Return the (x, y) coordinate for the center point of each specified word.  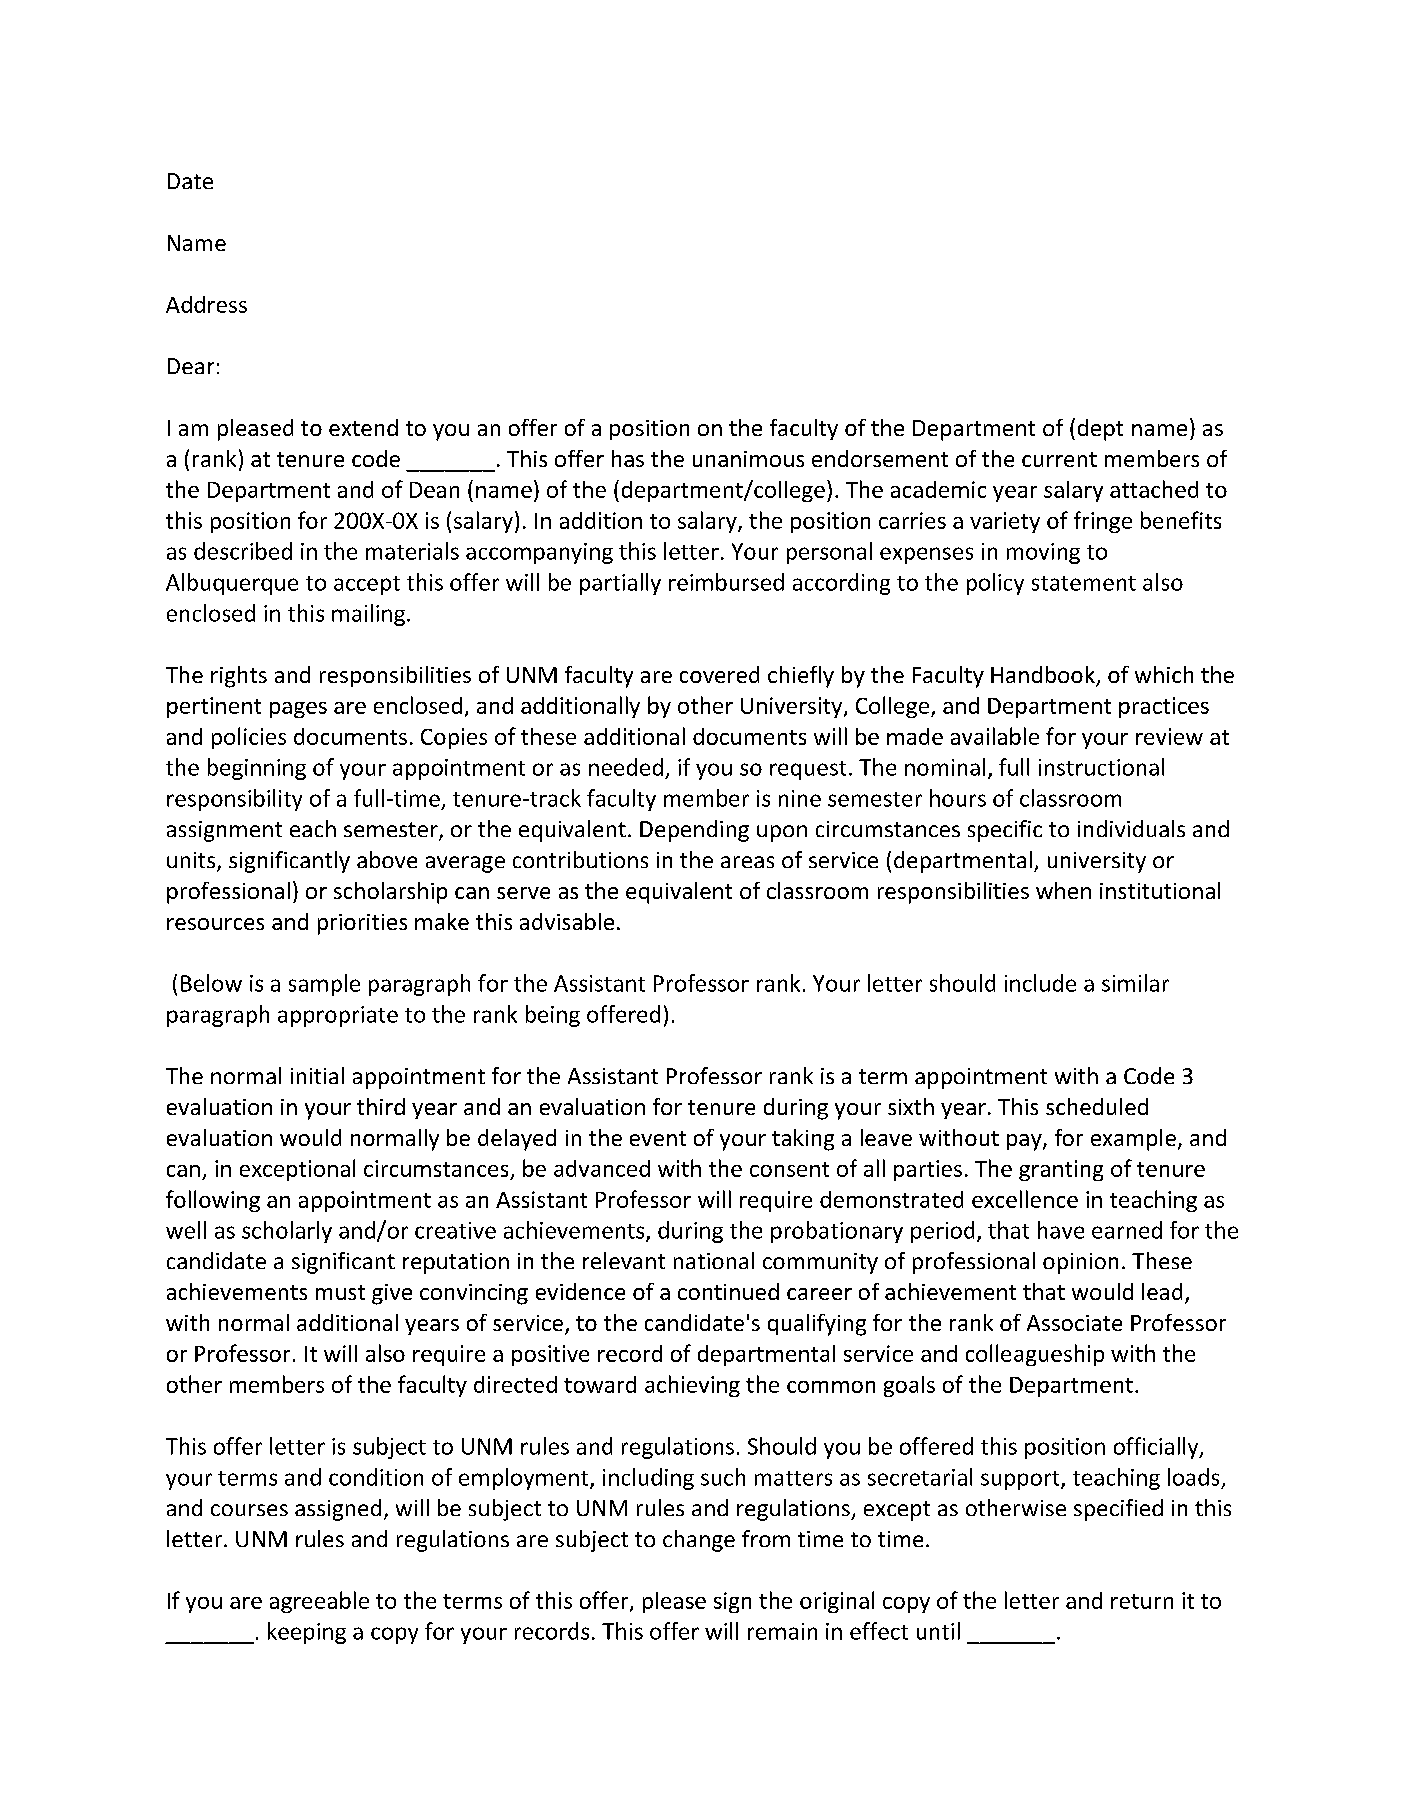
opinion (1080, 1263)
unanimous (748, 459)
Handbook (1044, 676)
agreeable (319, 1602)
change (699, 1541)
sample (324, 985)
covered (719, 674)
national (714, 1260)
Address (206, 304)
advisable (567, 921)
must (340, 1292)
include (1040, 983)
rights (239, 677)
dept (1100, 430)
